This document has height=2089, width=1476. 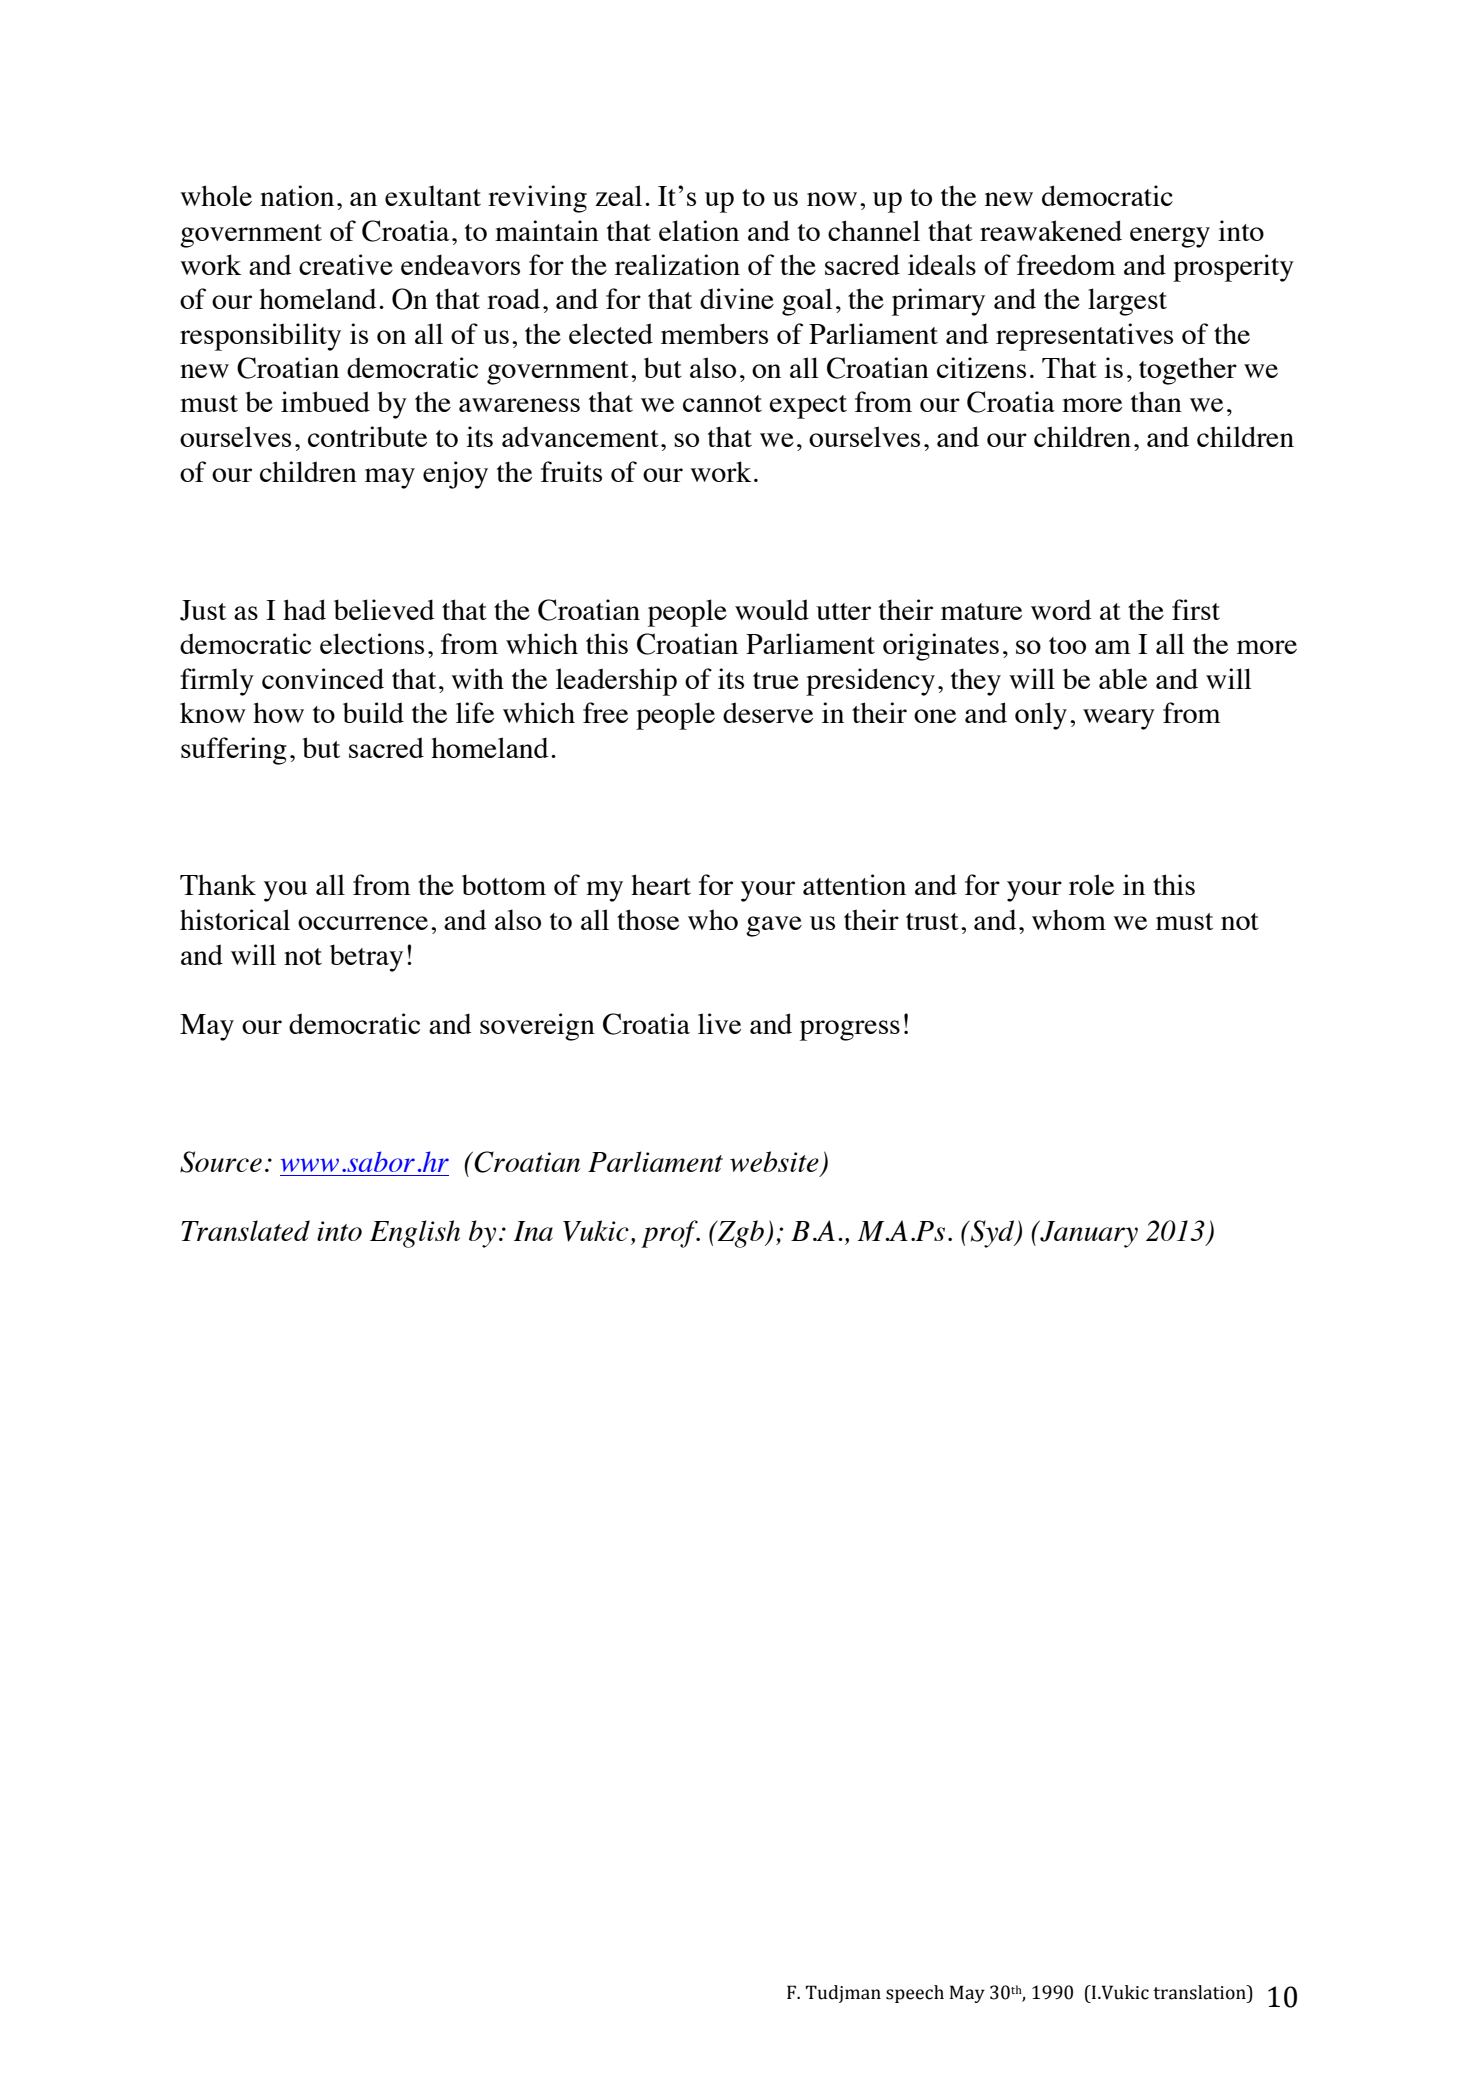 I want to click on betray, so click(x=366, y=958).
